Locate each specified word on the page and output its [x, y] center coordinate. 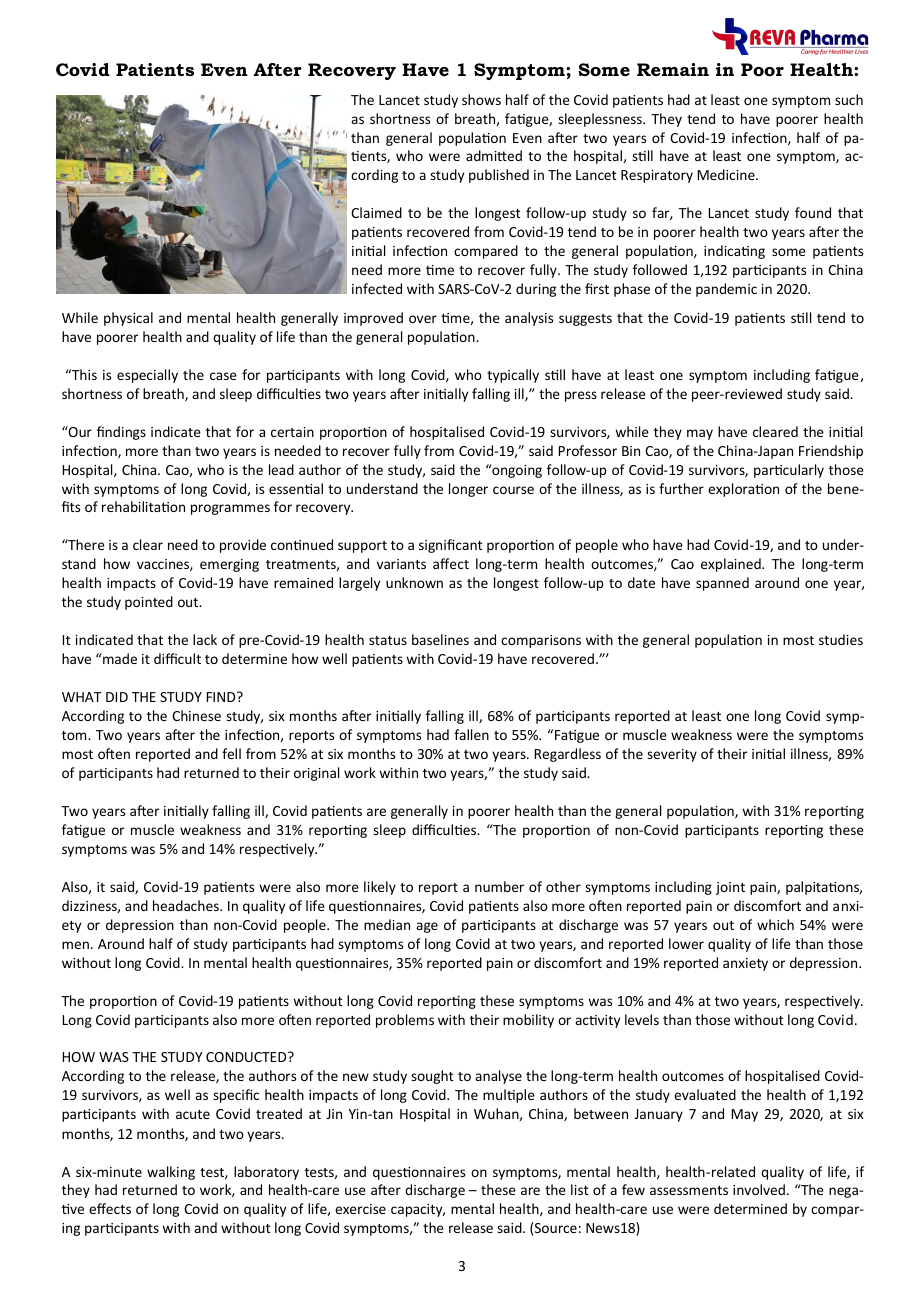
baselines [440, 639]
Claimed [376, 212]
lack [205, 639]
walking [171, 1173]
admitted [494, 155]
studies [841, 639]
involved [759, 1189]
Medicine [727, 174]
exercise [360, 1209]
